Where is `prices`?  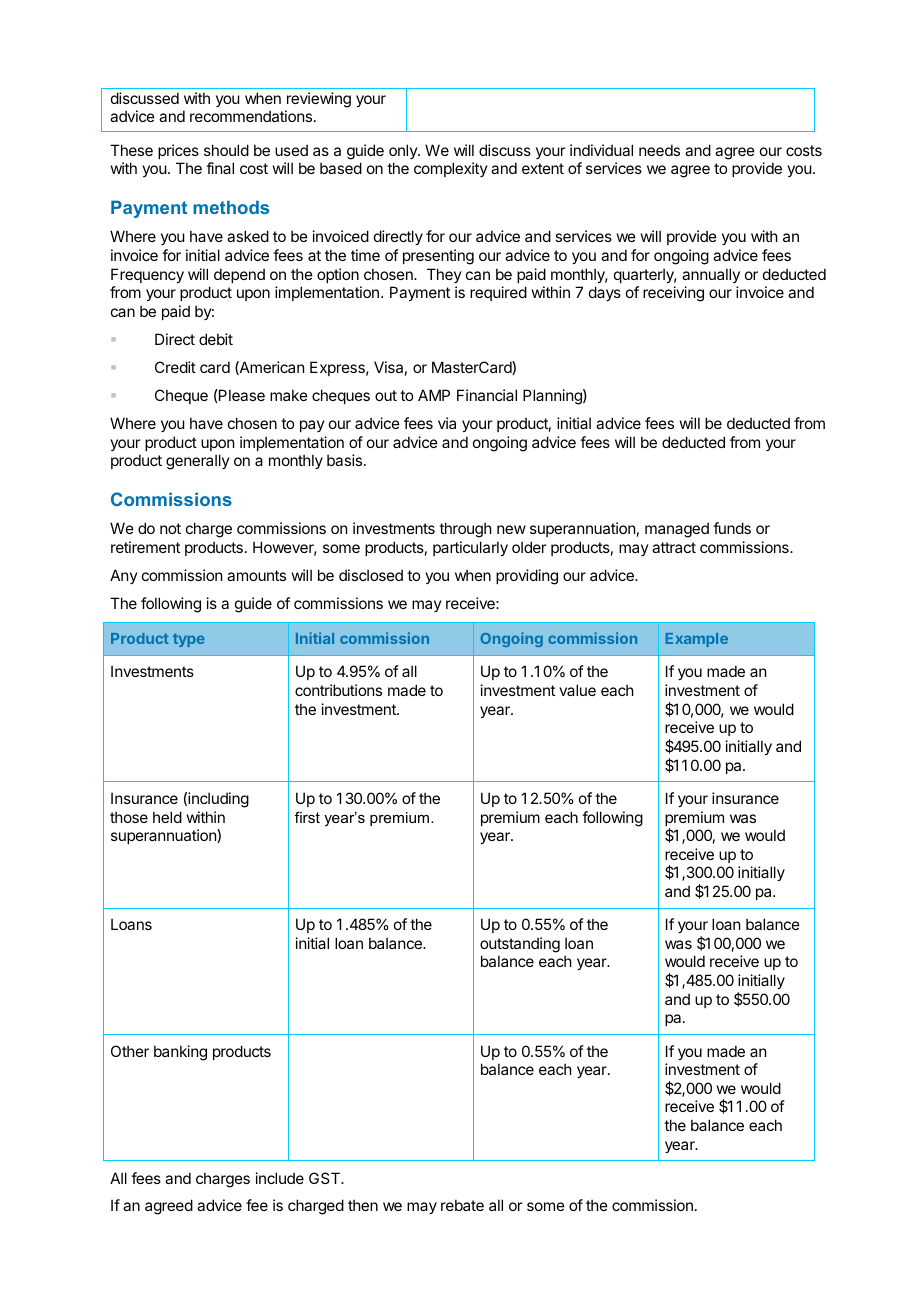
prices is located at coordinates (178, 151).
